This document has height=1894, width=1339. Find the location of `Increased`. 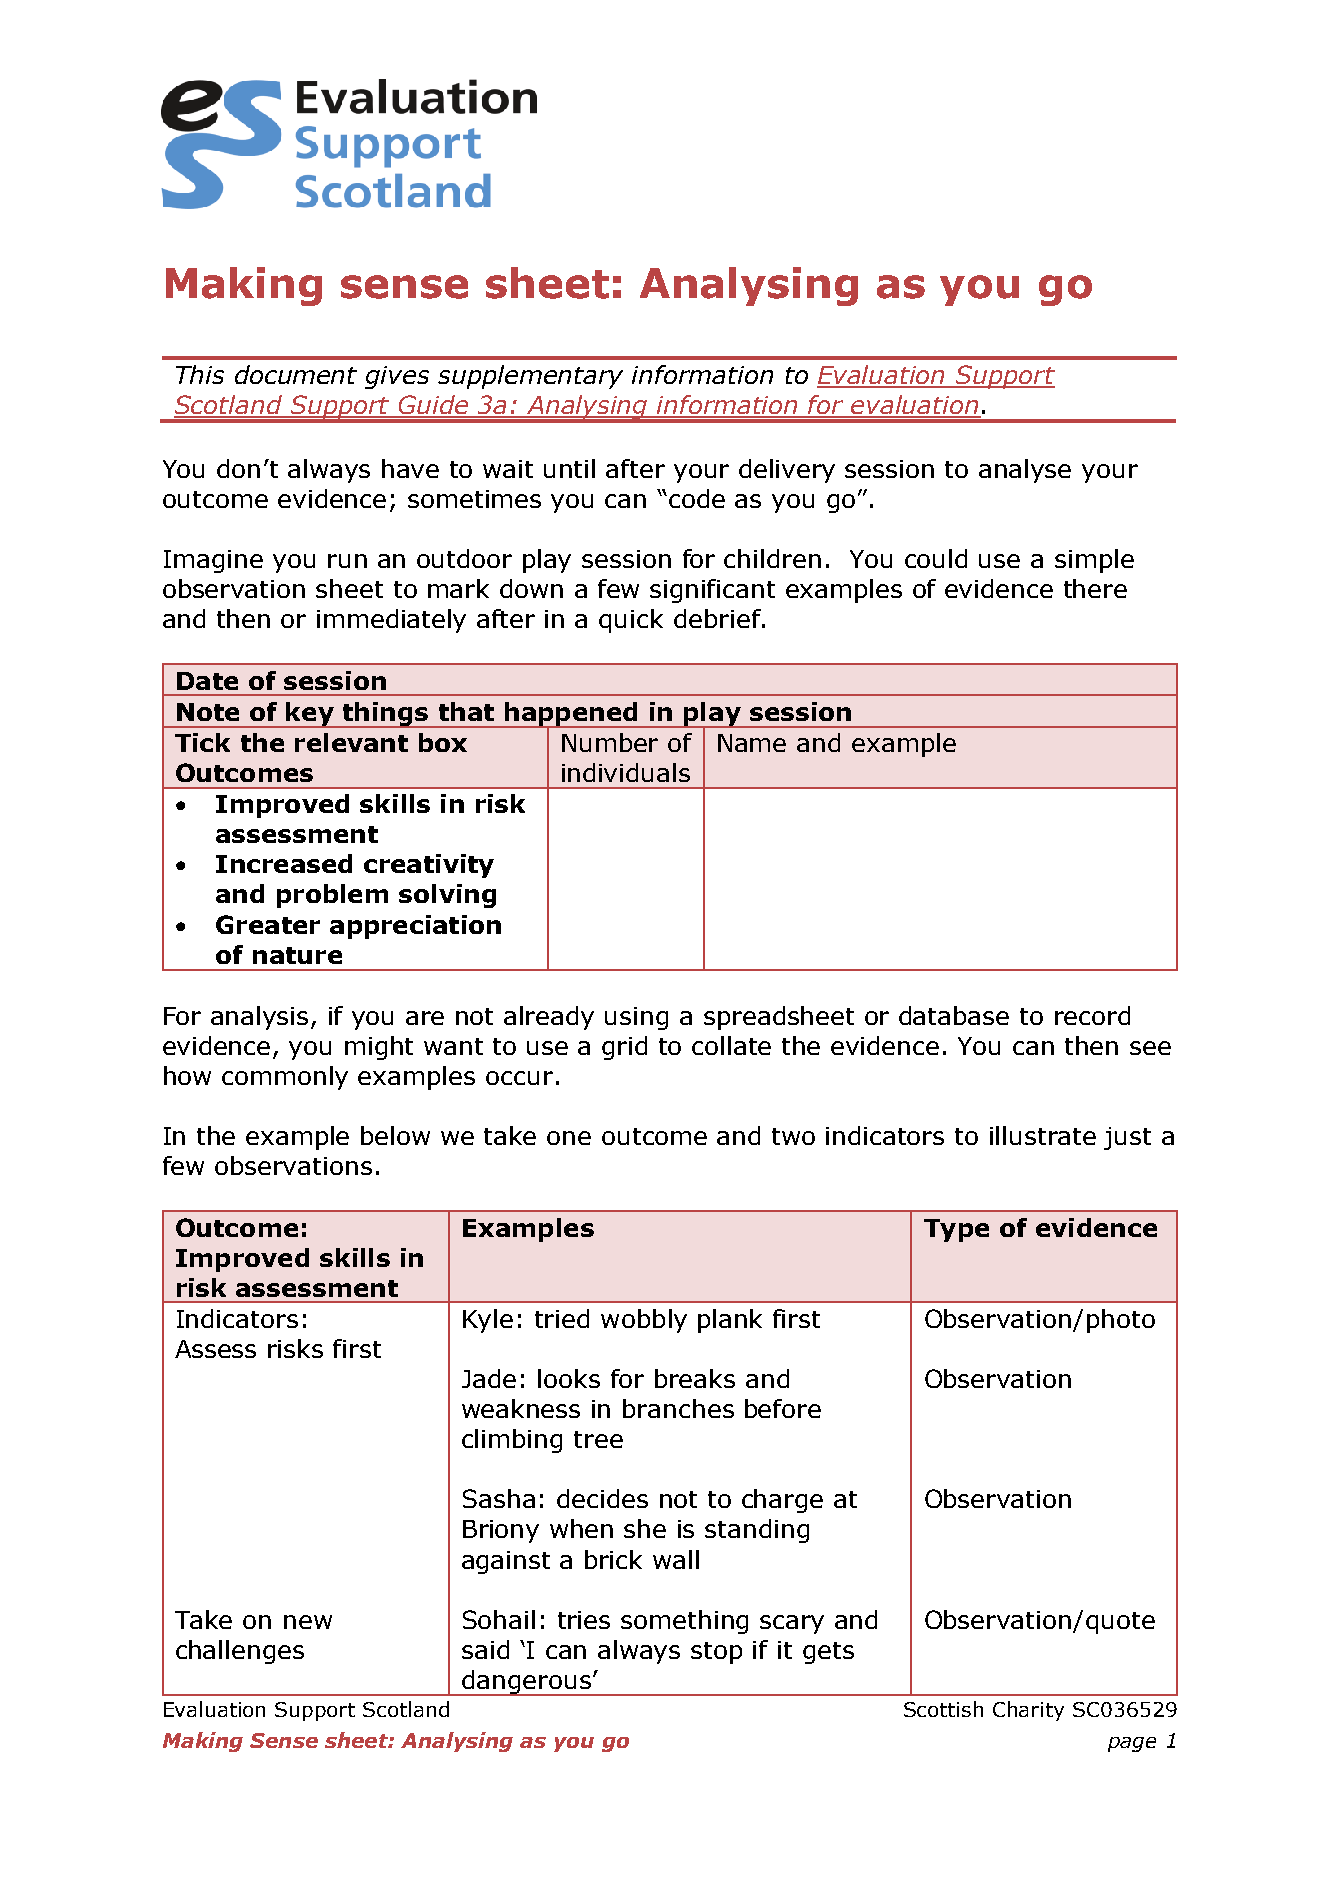

Increased is located at coordinates (284, 863).
